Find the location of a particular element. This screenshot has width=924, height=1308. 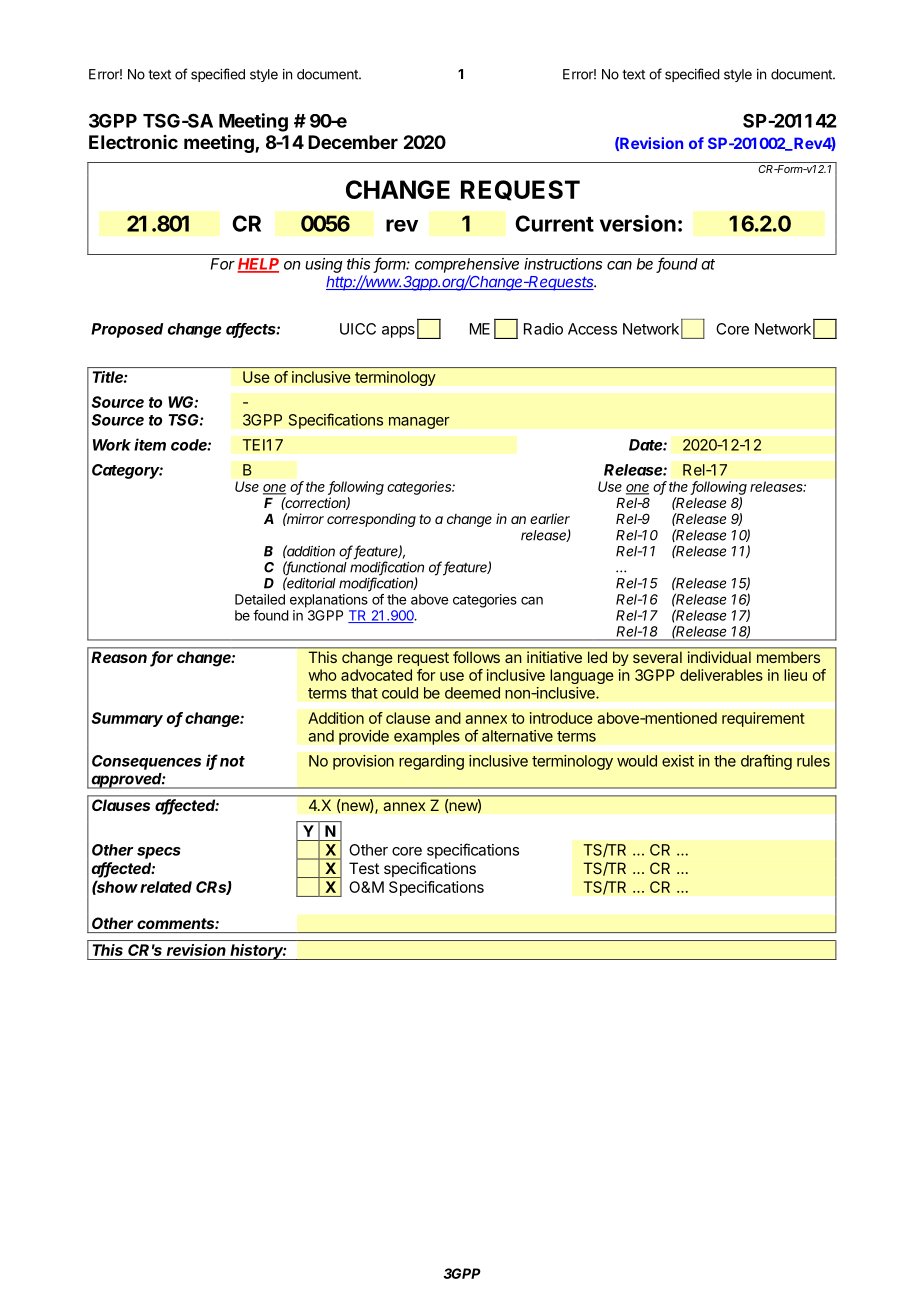

item is located at coordinates (150, 444).
